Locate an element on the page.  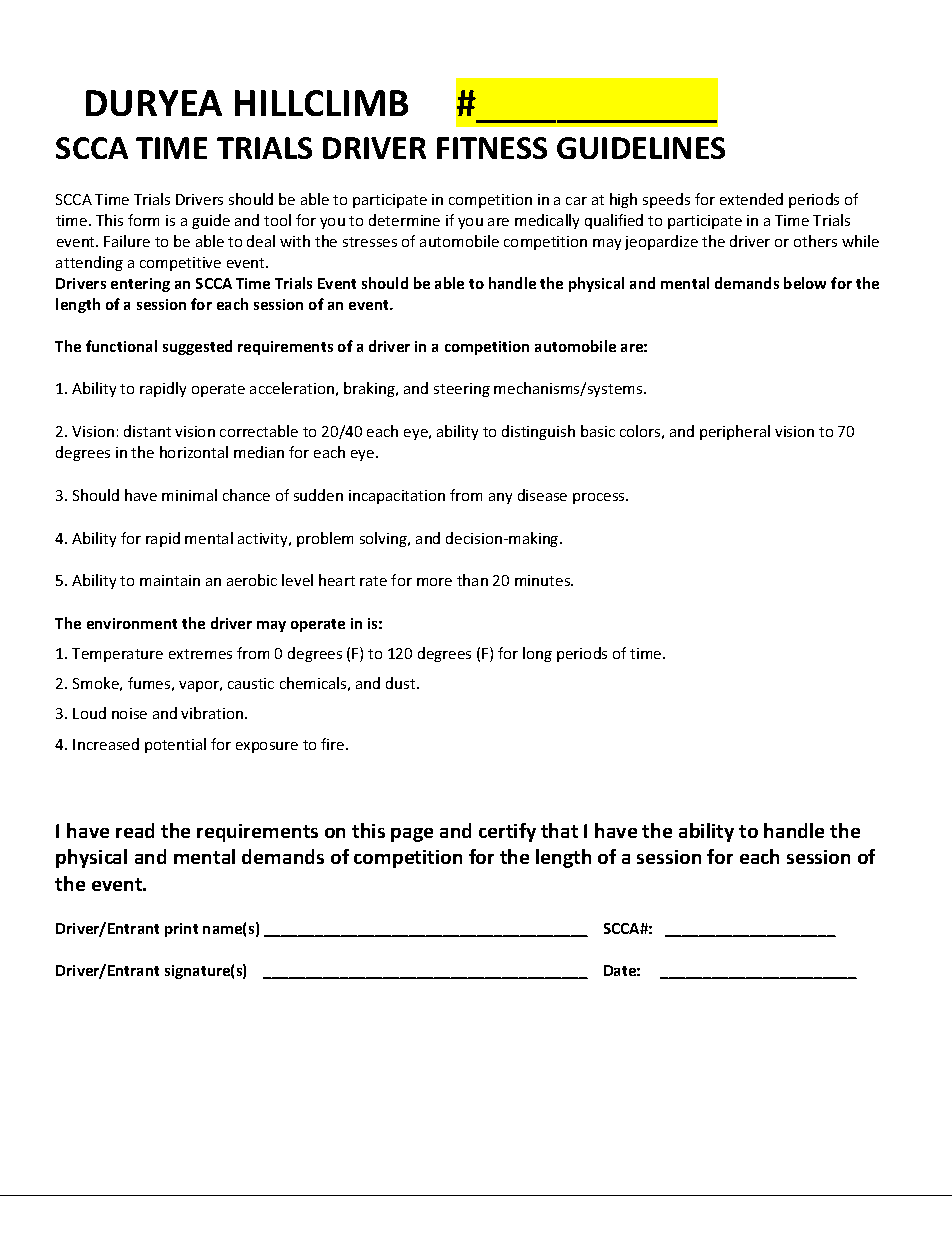
extended is located at coordinates (751, 199).
